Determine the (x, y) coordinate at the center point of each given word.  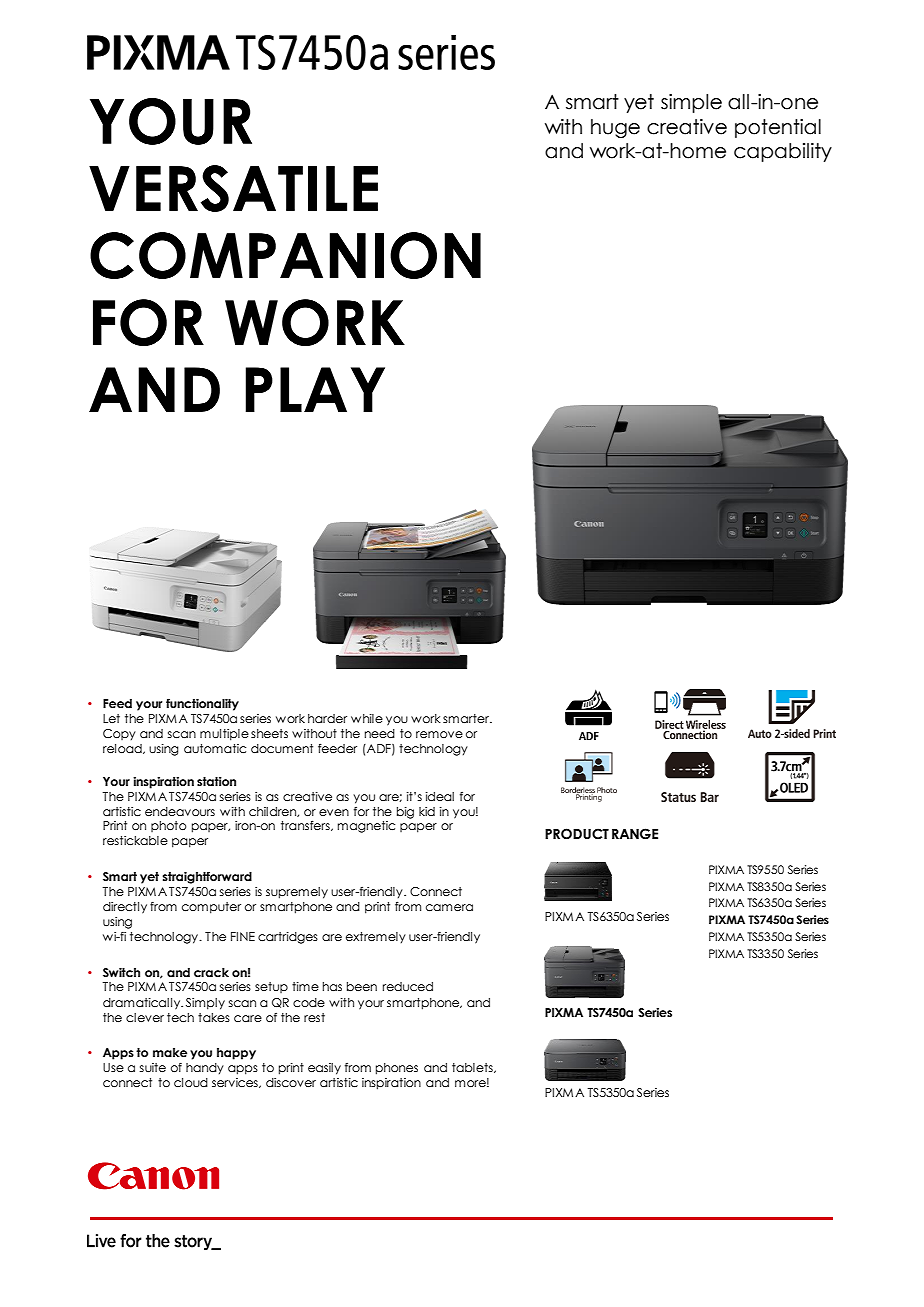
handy (205, 1069)
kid (427, 811)
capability (783, 152)
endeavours (180, 811)
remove (439, 734)
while (367, 718)
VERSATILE (233, 188)
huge (615, 128)
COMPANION (285, 255)
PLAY (315, 389)
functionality (202, 704)
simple (691, 103)
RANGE (635, 834)
